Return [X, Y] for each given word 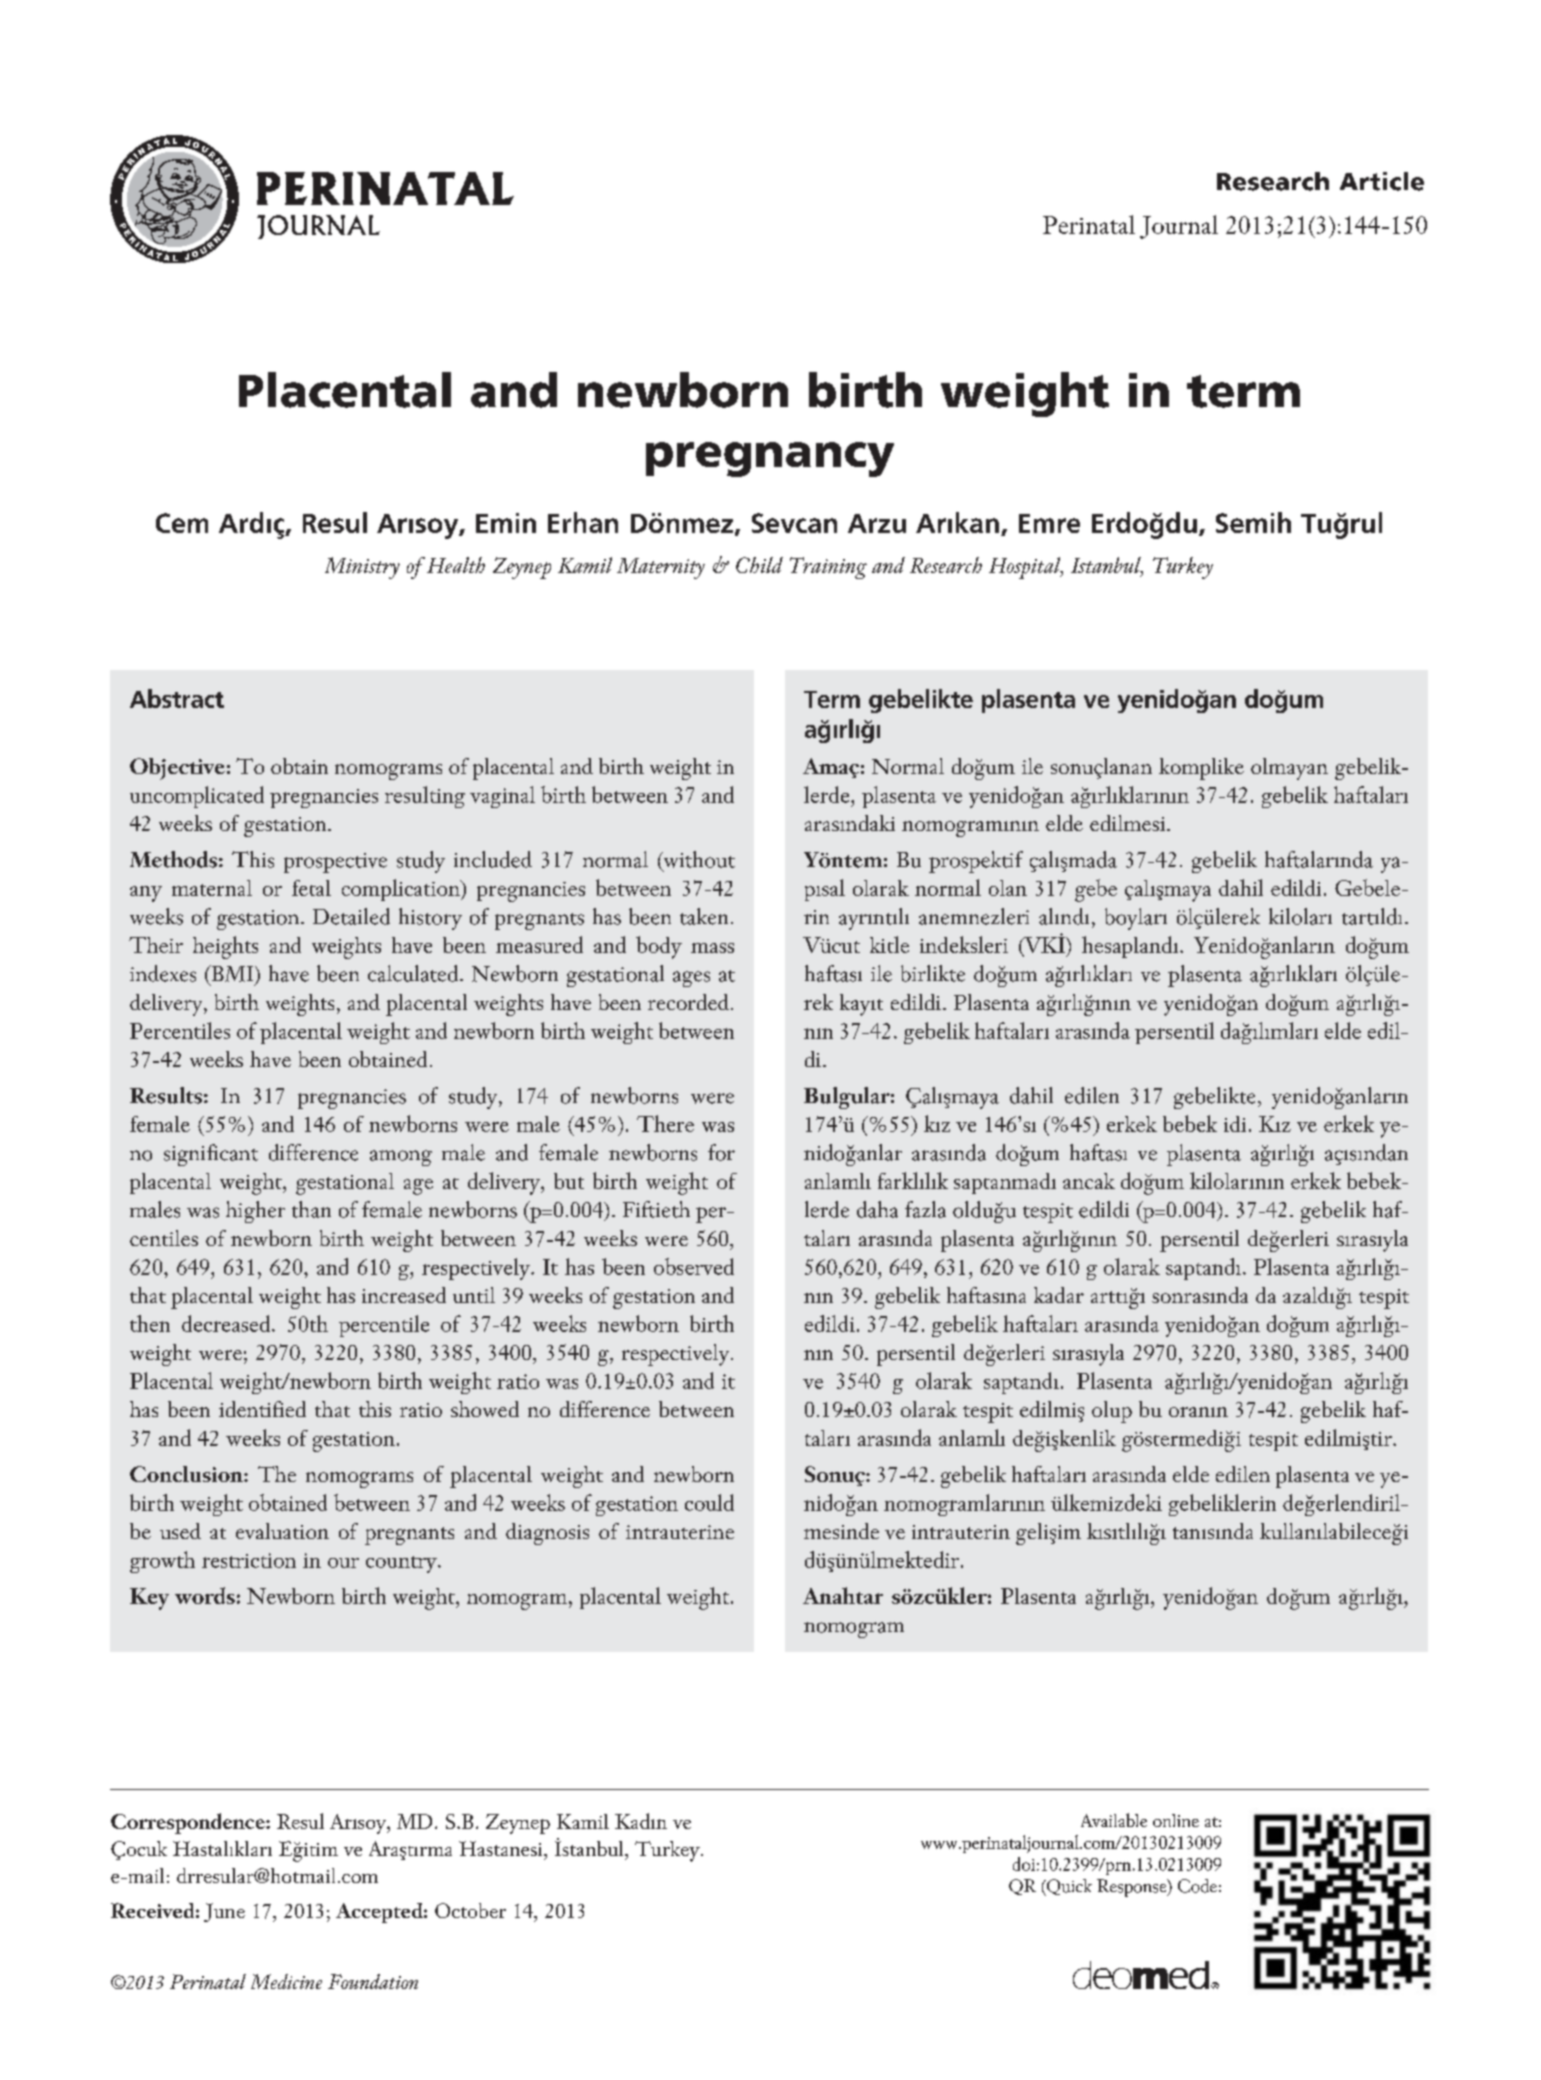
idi [1235, 1124]
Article [1382, 181]
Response [1133, 1888]
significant [211, 1155]
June [224, 1912]
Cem [182, 523]
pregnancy [770, 459]
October [470, 1910]
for [721, 1152]
